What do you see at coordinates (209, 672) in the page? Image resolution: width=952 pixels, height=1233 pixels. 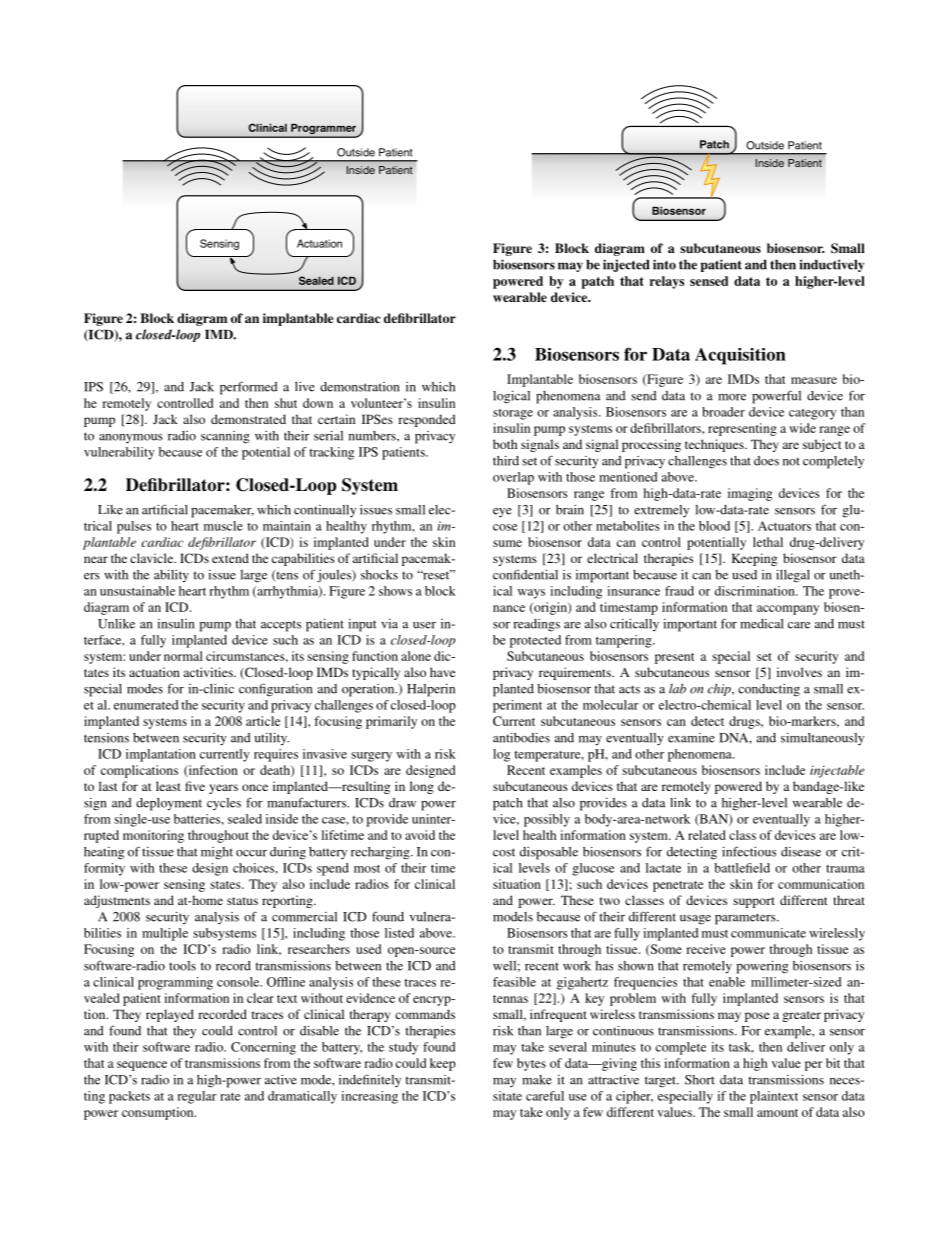 I see `activities` at bounding box center [209, 672].
